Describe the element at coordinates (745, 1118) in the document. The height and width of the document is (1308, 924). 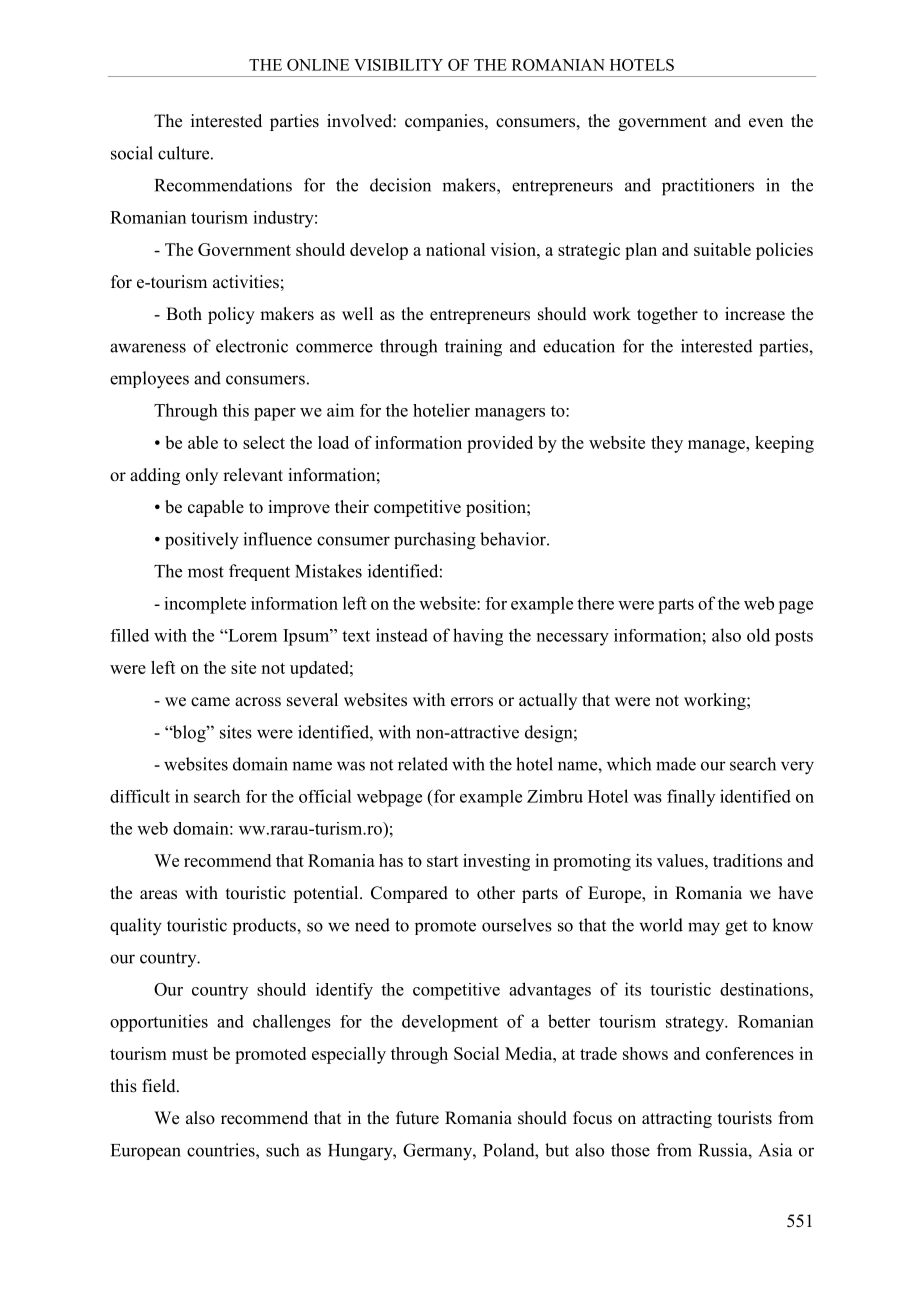
I see `tourists` at that location.
